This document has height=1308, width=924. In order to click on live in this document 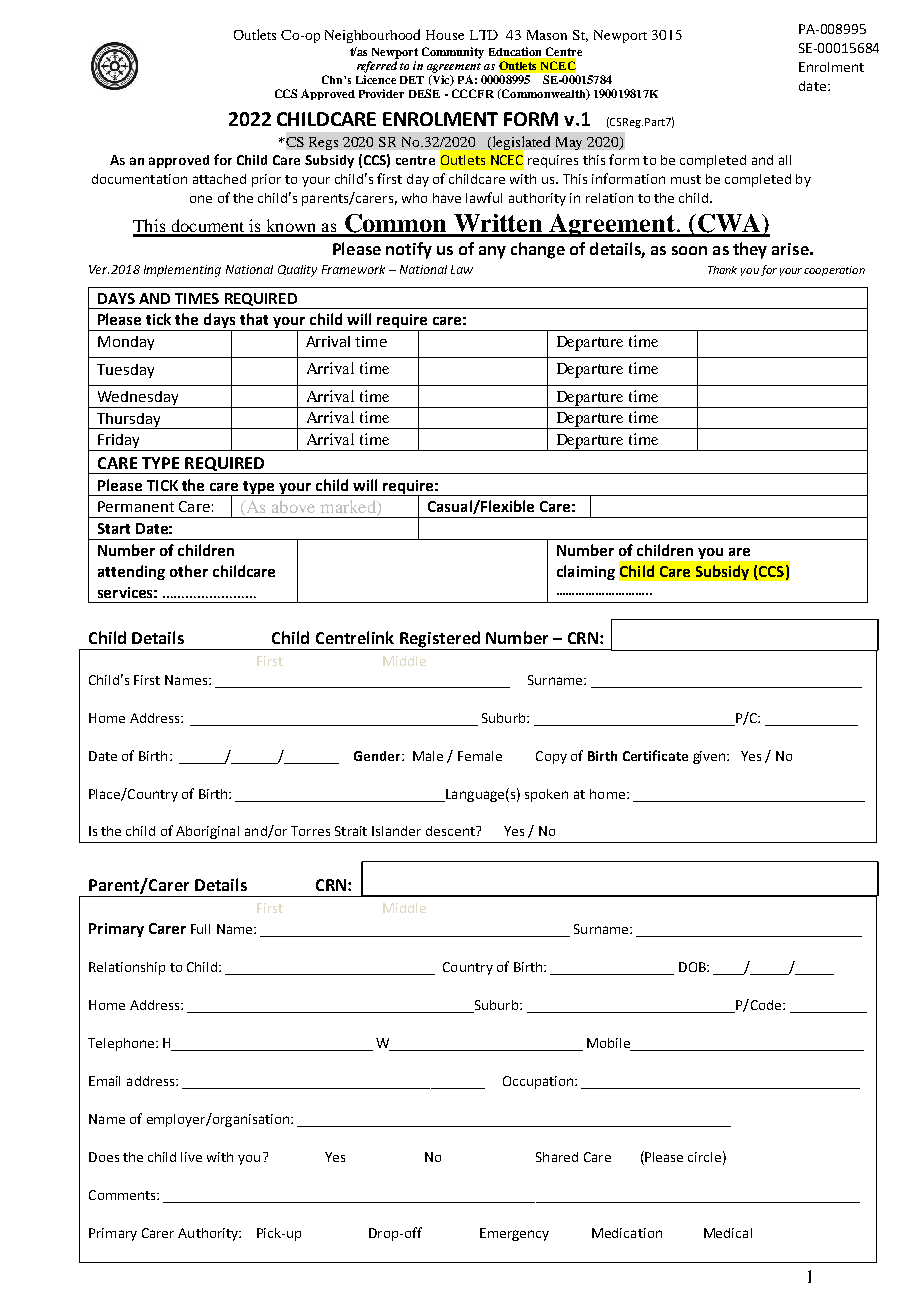, I will do `click(191, 1157)`.
